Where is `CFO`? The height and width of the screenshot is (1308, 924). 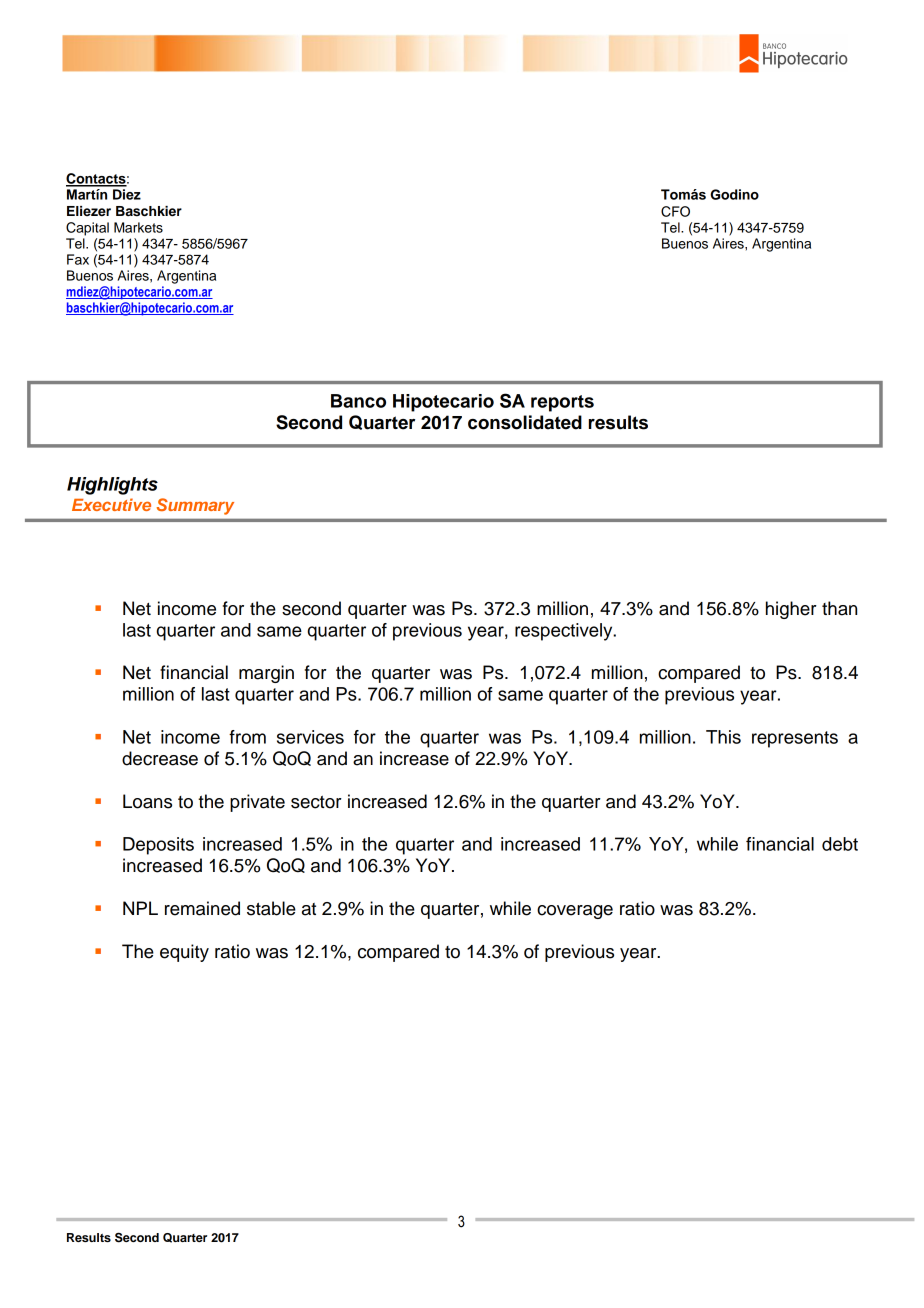
CFO is located at coordinates (675, 211).
